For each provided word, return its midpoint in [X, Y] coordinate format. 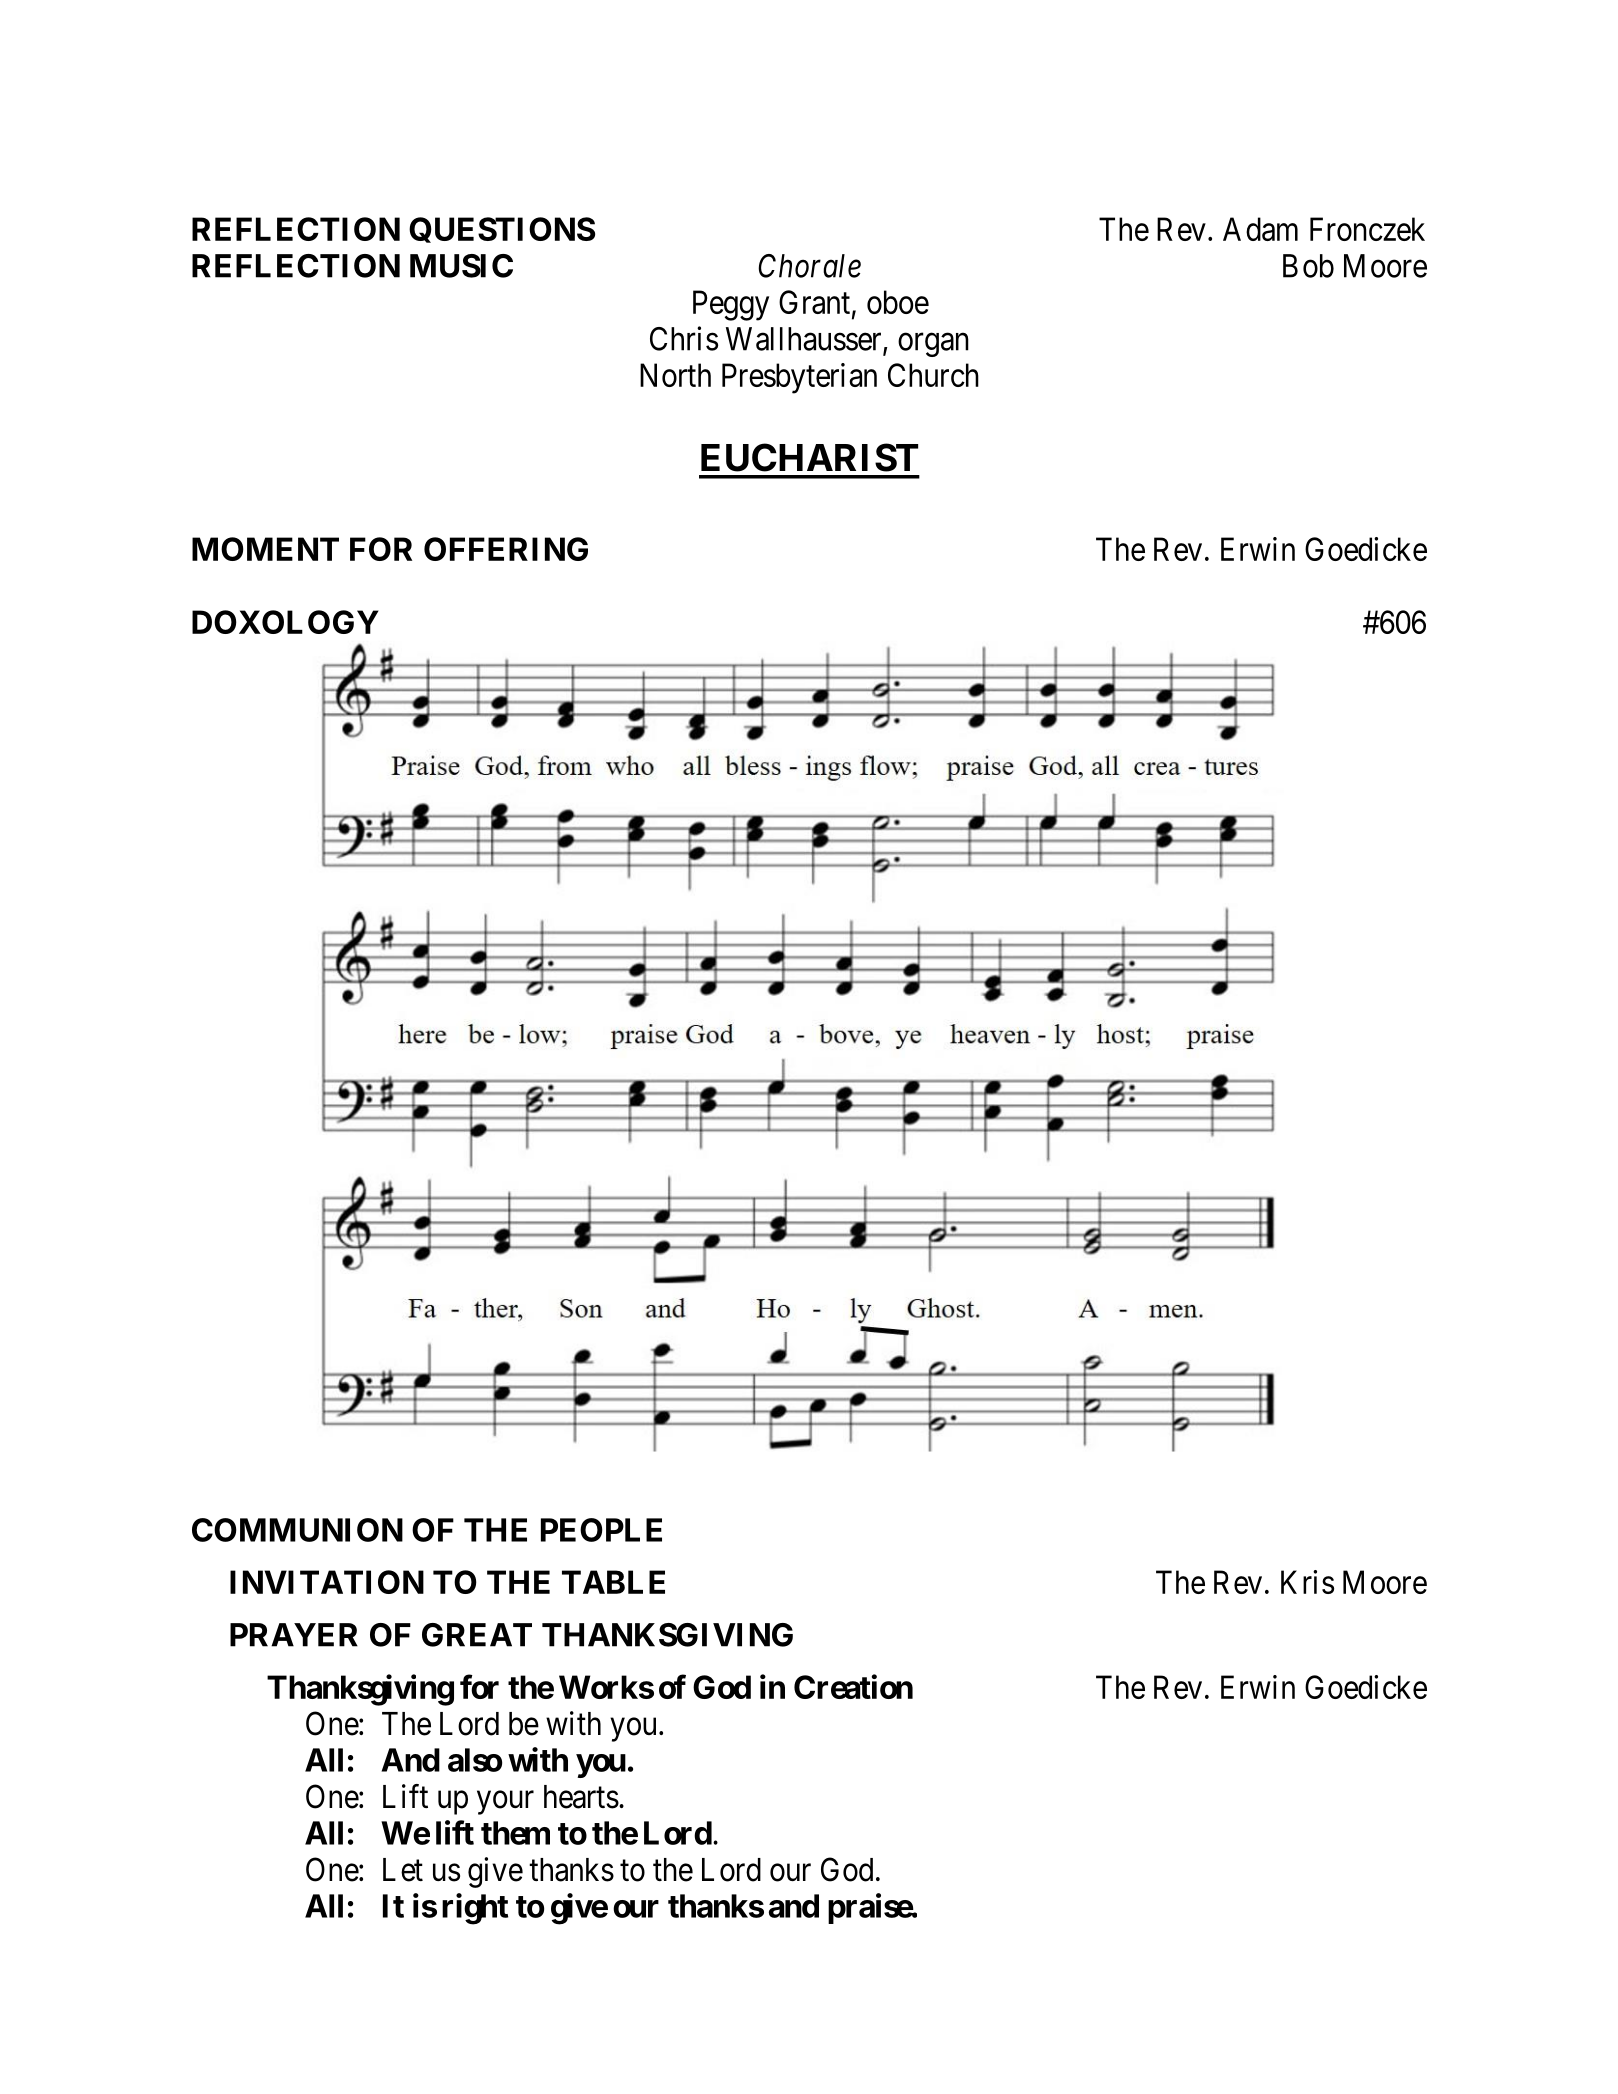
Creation [853, 1686]
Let [403, 1870]
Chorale [809, 266]
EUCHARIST [809, 457]
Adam [1260, 229]
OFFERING [506, 549]
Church [933, 375]
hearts [581, 1797]
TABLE [613, 1582]
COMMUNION [297, 1530]
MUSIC [461, 266]
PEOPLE [601, 1530]
